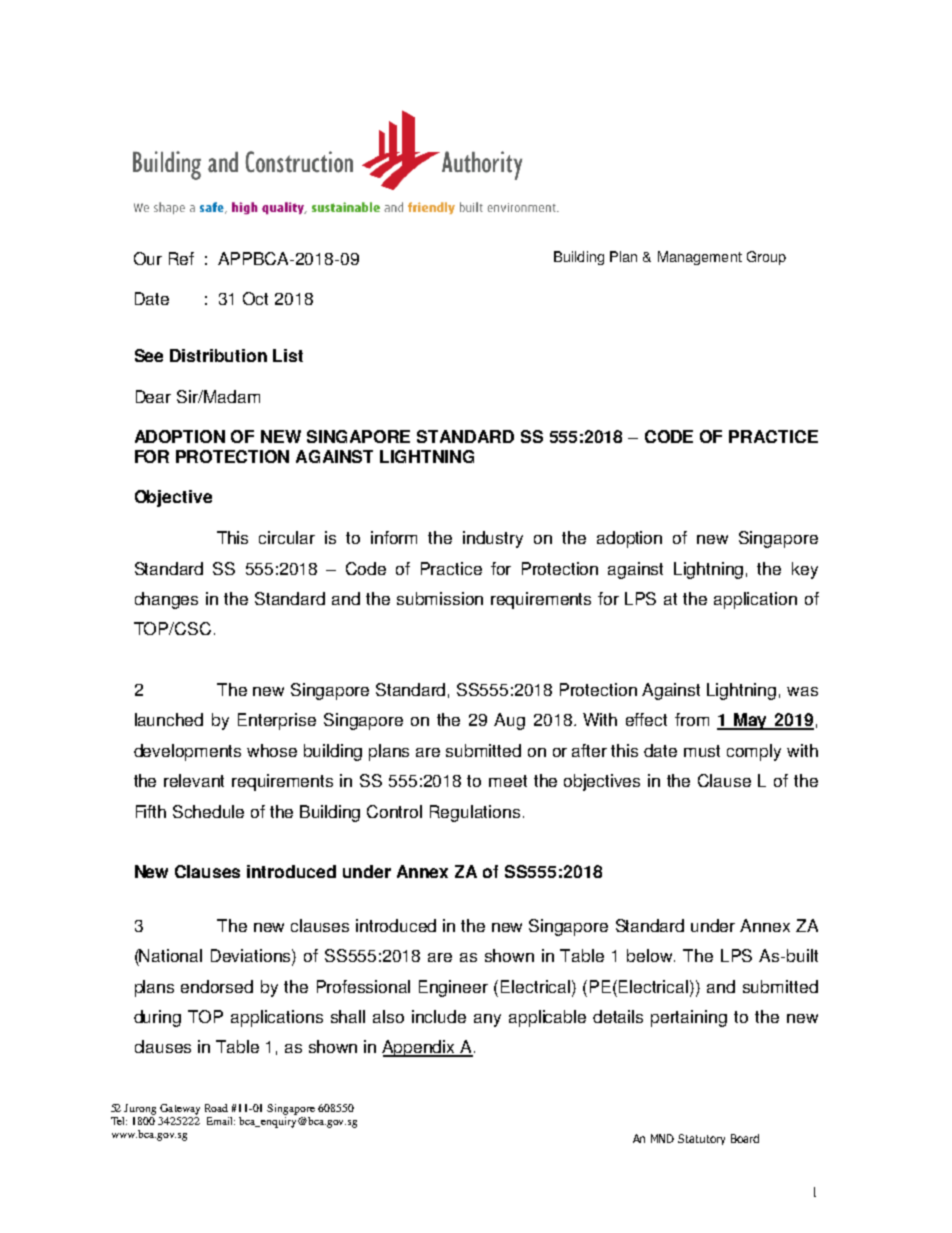 The width and height of the document is (952, 1233). I want to click on Management, so click(700, 258).
